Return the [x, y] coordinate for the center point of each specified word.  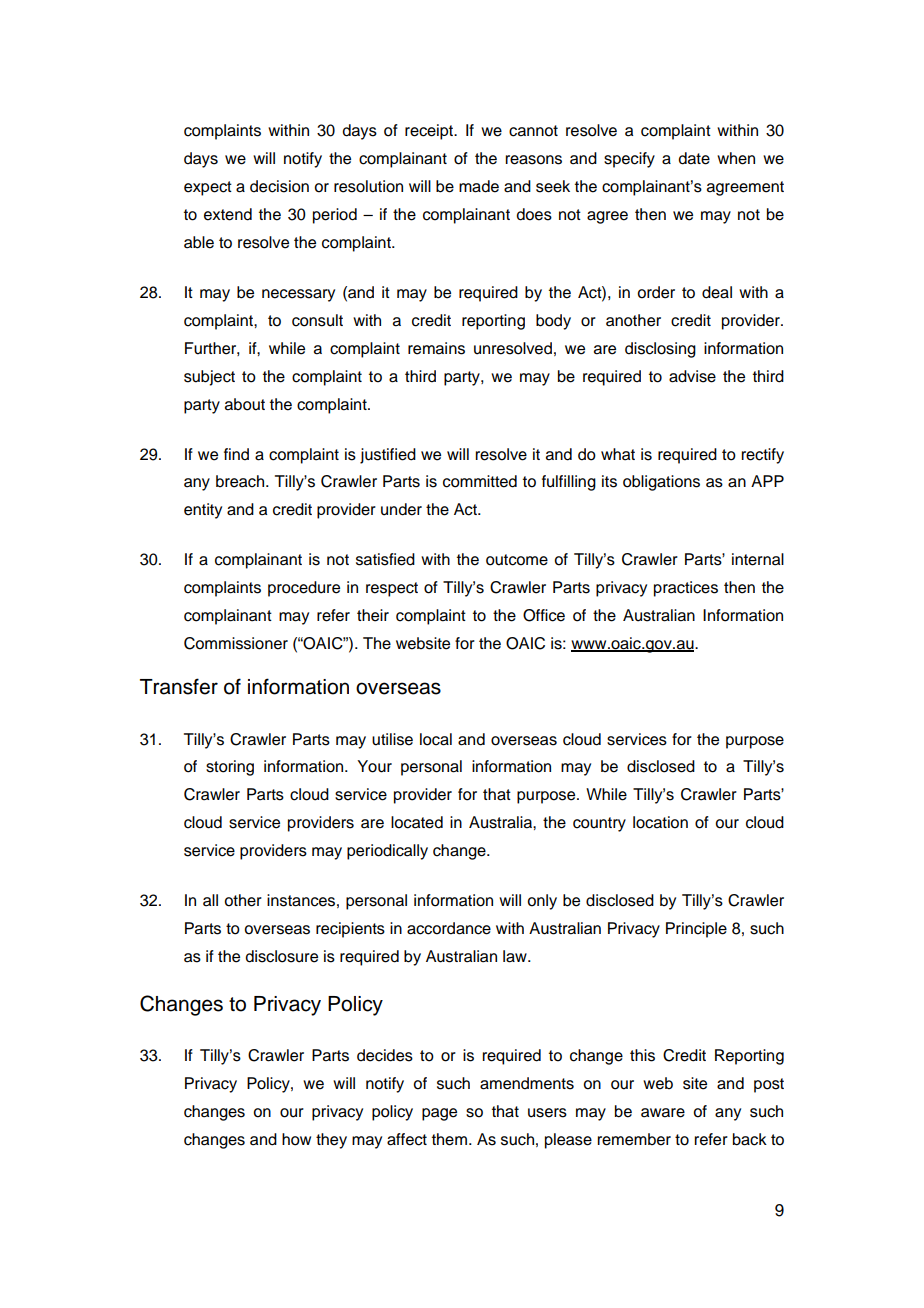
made [479, 186]
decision [279, 186]
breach [241, 481]
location [660, 822]
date [694, 158]
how [296, 1139]
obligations [661, 483]
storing [230, 768]
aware [663, 1113]
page [439, 1114]
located [417, 822]
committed [480, 481]
